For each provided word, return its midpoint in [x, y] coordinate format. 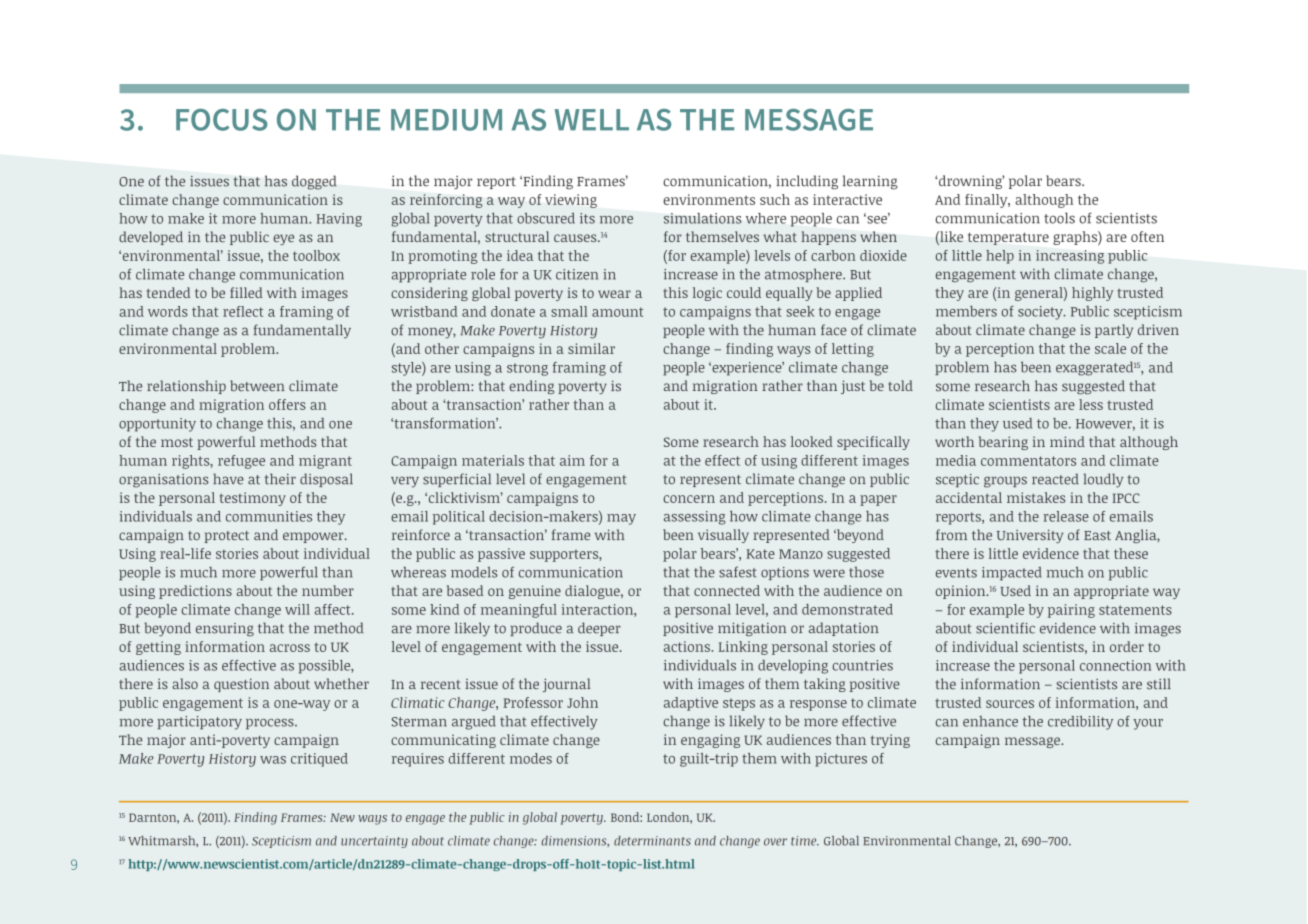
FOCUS [222, 120]
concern [689, 499]
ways [372, 820]
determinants [652, 841]
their [280, 479]
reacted [1055, 479]
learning [870, 182]
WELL [592, 120]
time [805, 841]
